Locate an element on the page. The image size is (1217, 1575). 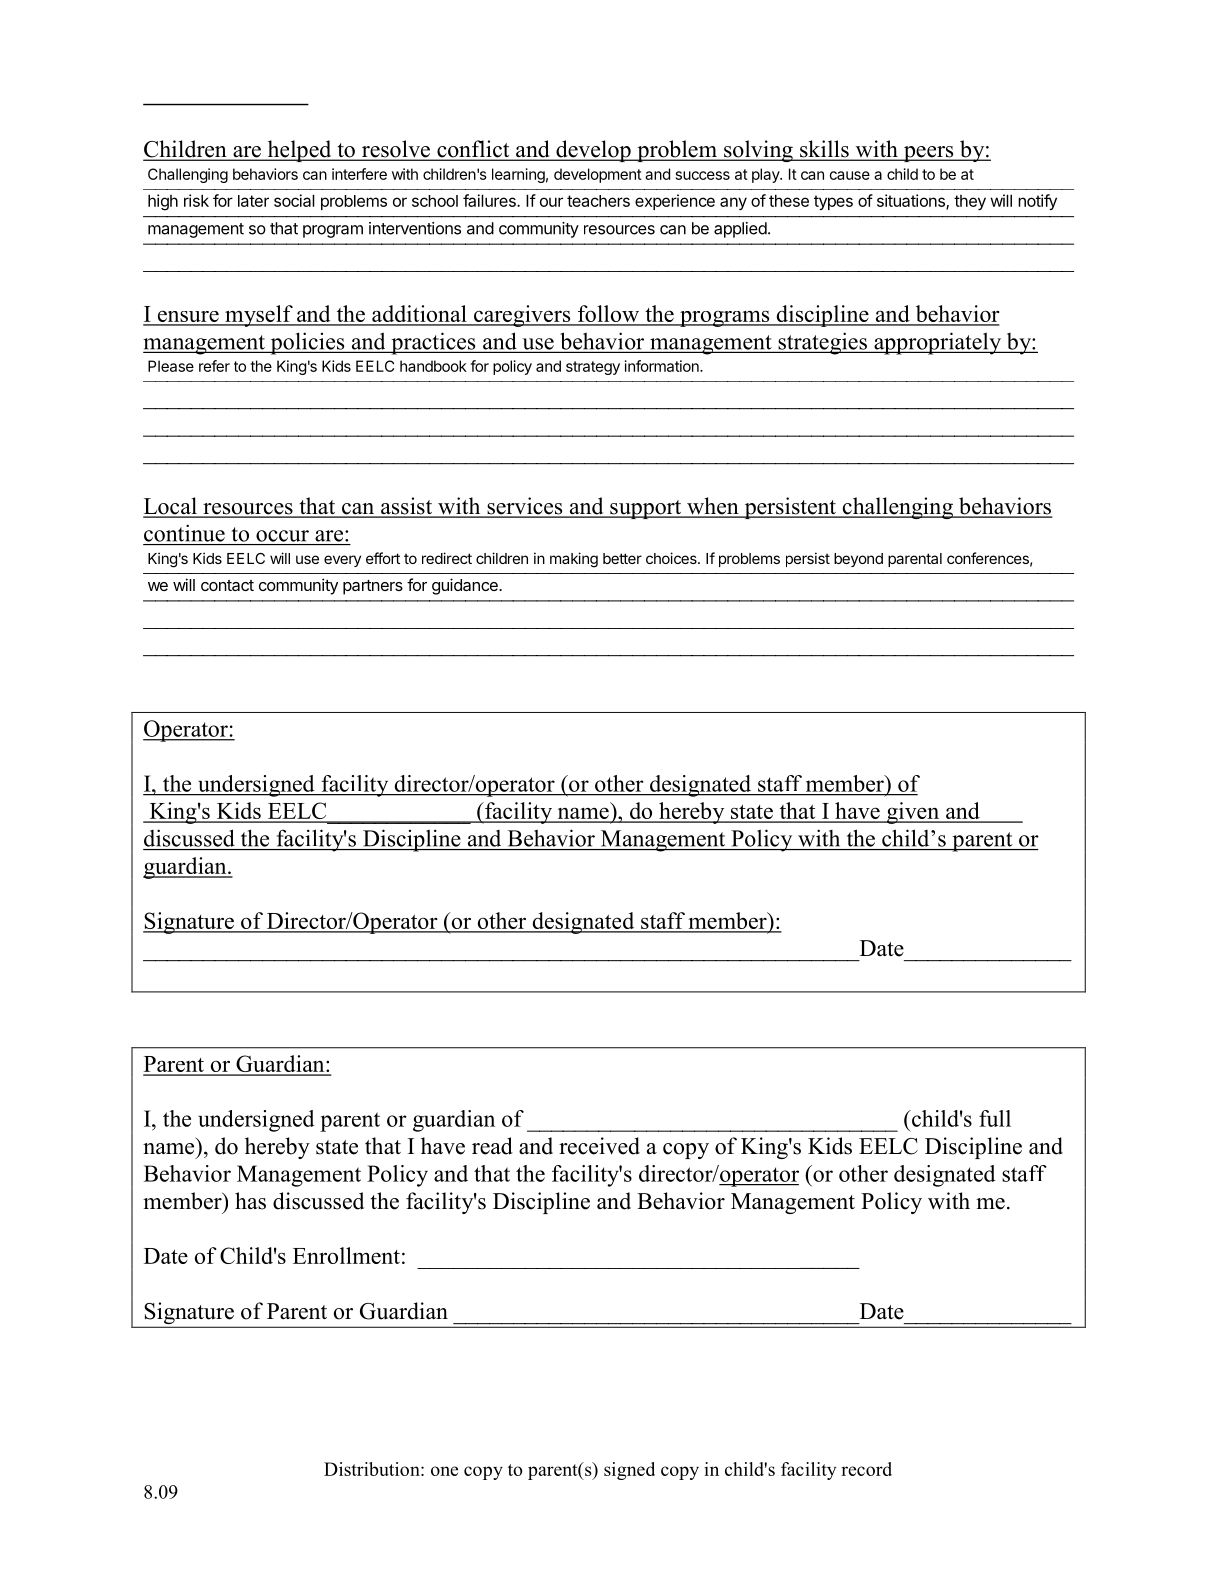
develop is located at coordinates (593, 151).
